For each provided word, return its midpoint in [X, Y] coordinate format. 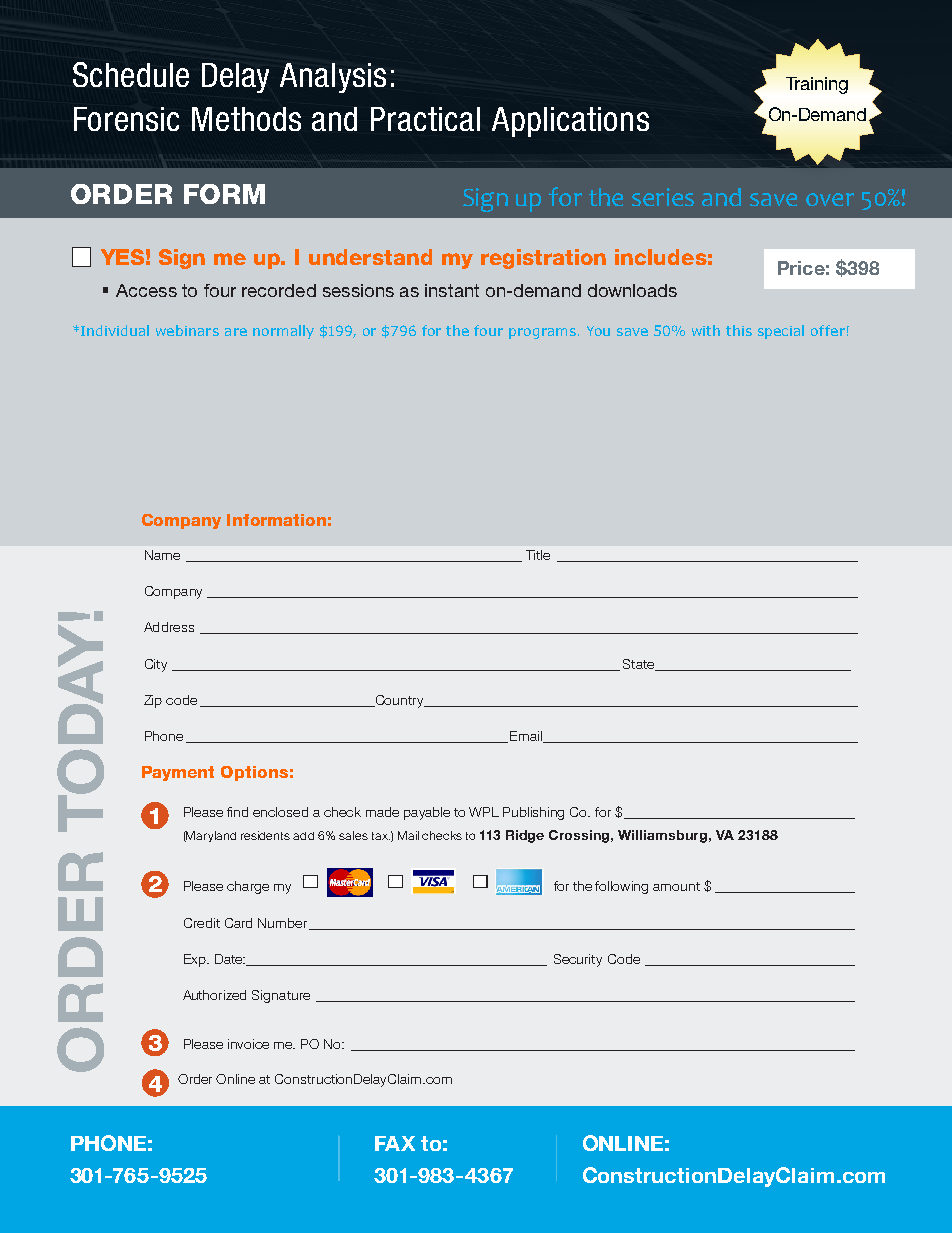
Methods [246, 119]
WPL [484, 812]
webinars [187, 330]
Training [817, 85]
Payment [178, 773]
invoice [248, 1044]
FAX [395, 1143]
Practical [425, 119]
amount [676, 886]
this [739, 330]
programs [544, 333]
